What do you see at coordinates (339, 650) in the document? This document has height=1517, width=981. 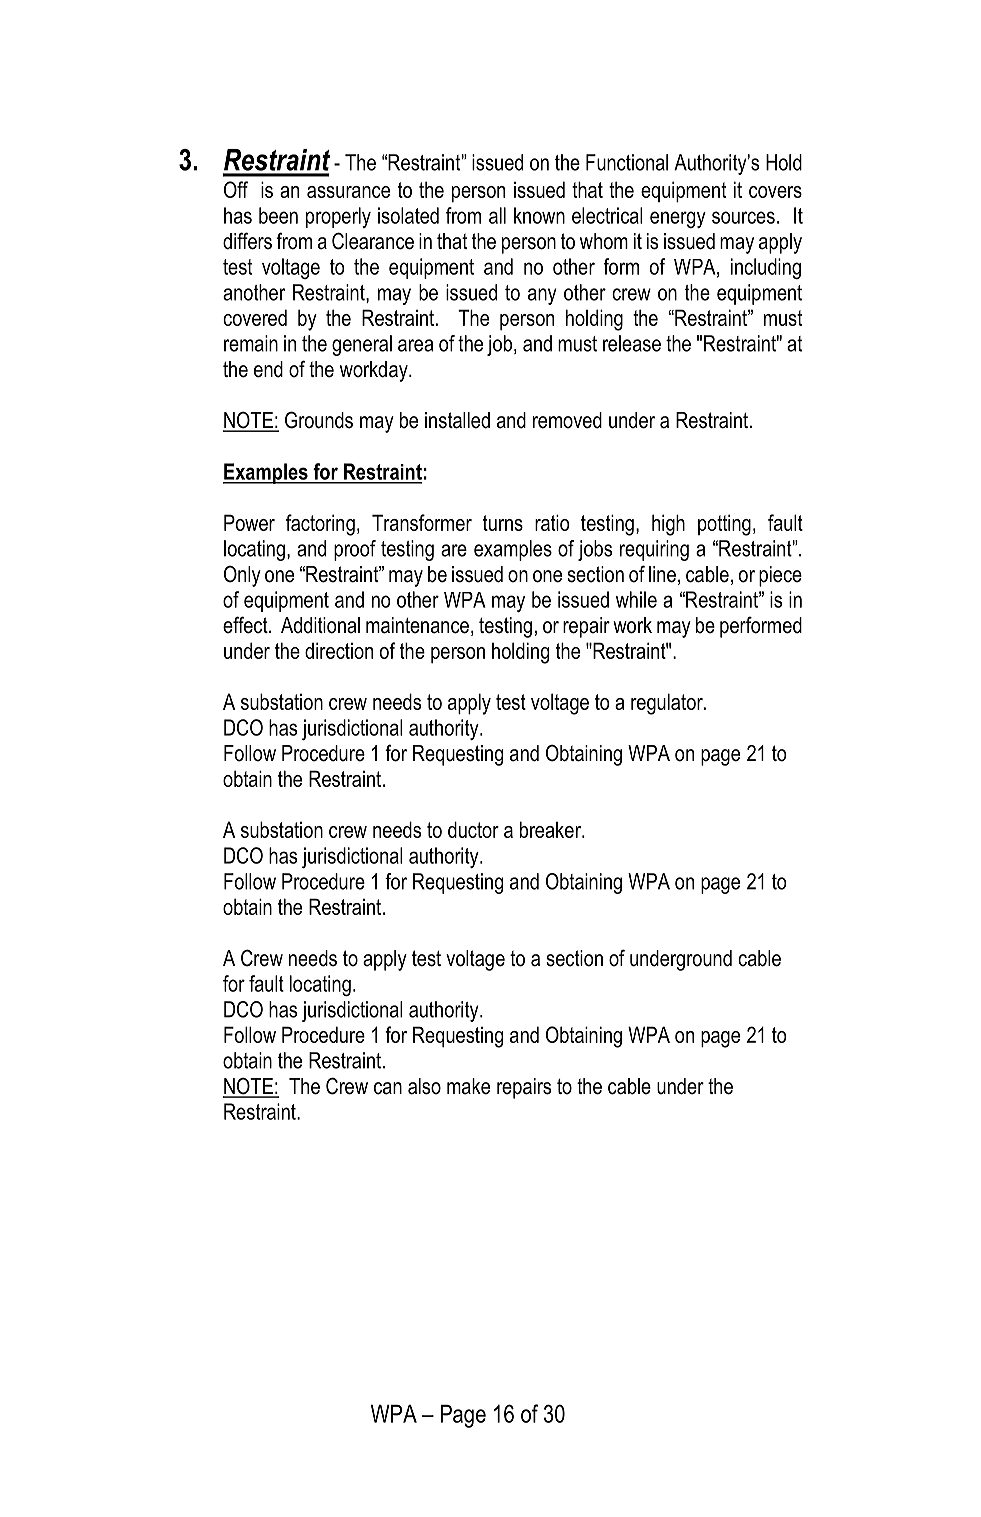 I see `direction` at bounding box center [339, 650].
